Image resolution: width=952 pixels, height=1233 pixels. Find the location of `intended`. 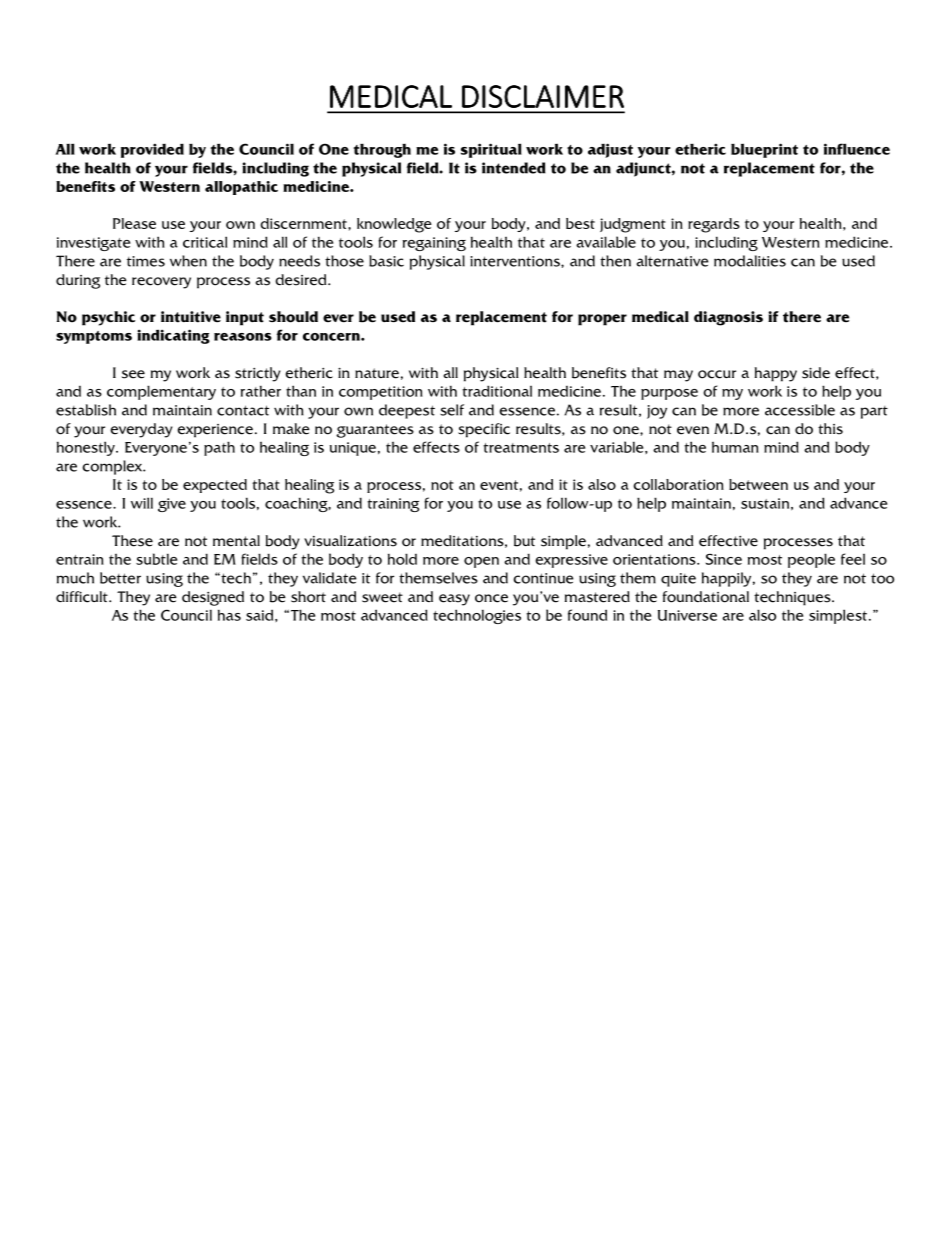

intended is located at coordinates (514, 168).
